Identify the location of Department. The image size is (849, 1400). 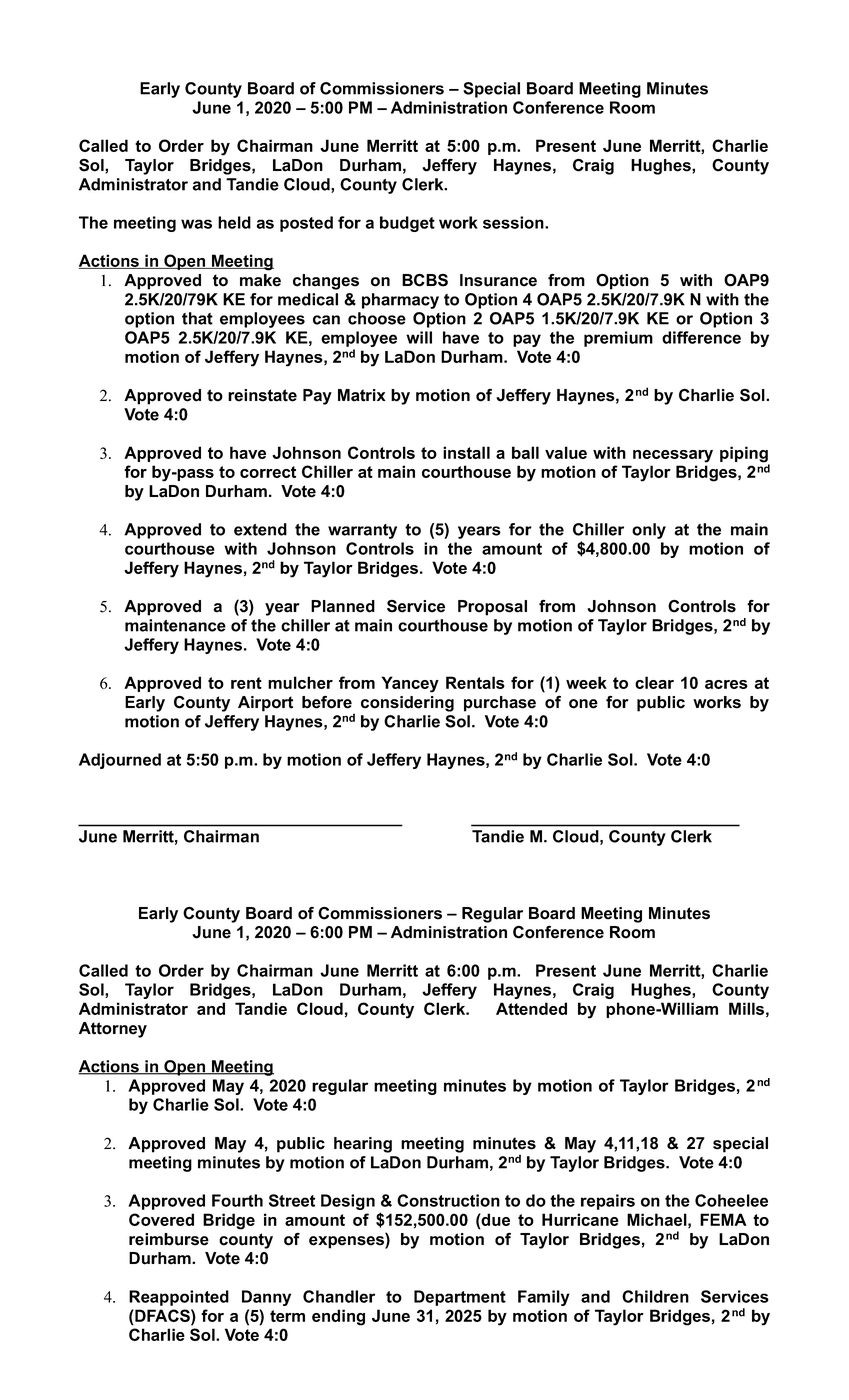
(460, 1298).
